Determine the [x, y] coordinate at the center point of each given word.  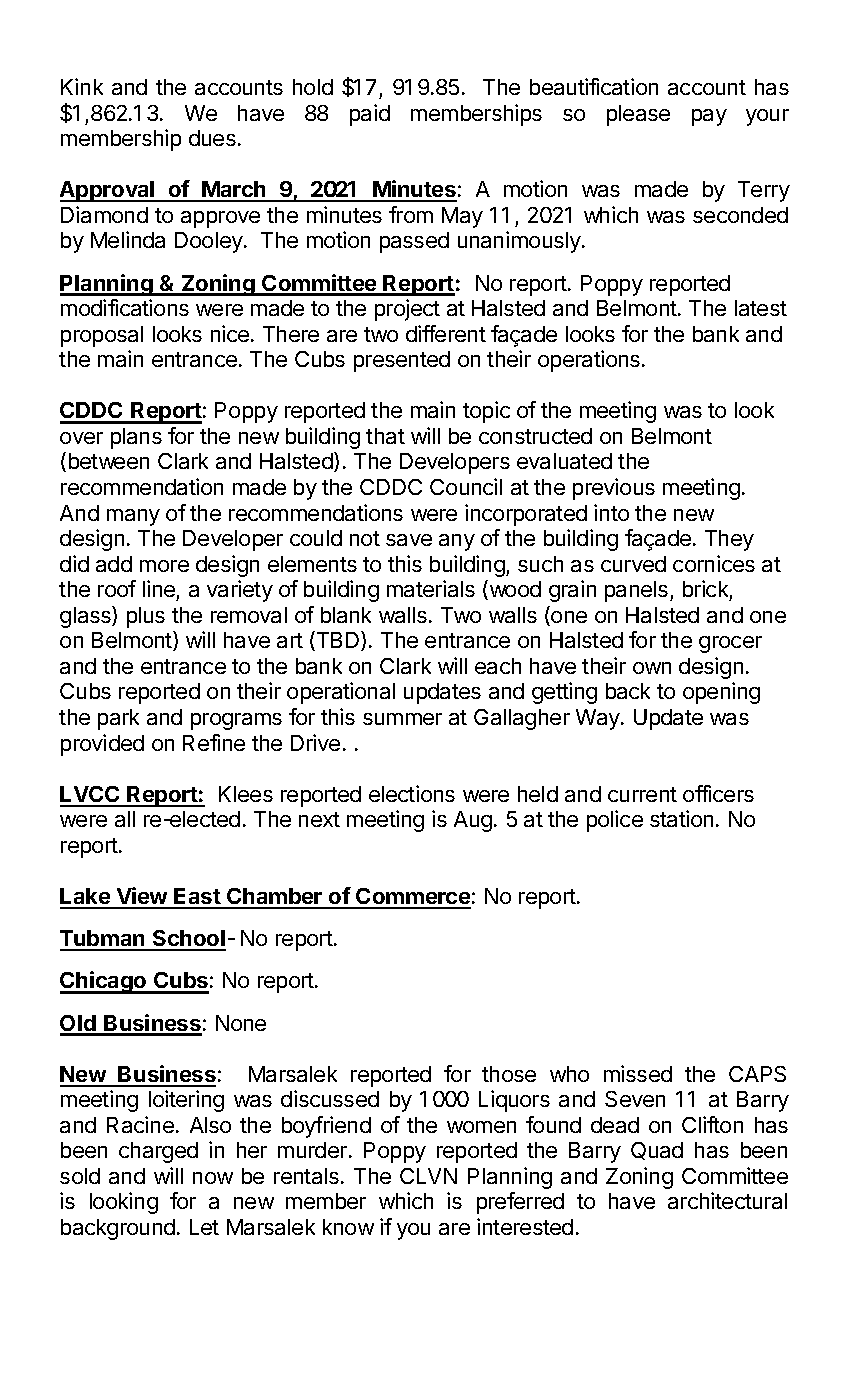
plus [146, 617]
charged [158, 1152]
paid [370, 115]
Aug [473, 821]
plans [136, 438]
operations [590, 361]
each [498, 666]
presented [402, 361]
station [681, 818]
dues [212, 138]
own [652, 668]
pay [709, 117]
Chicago [104, 982]
